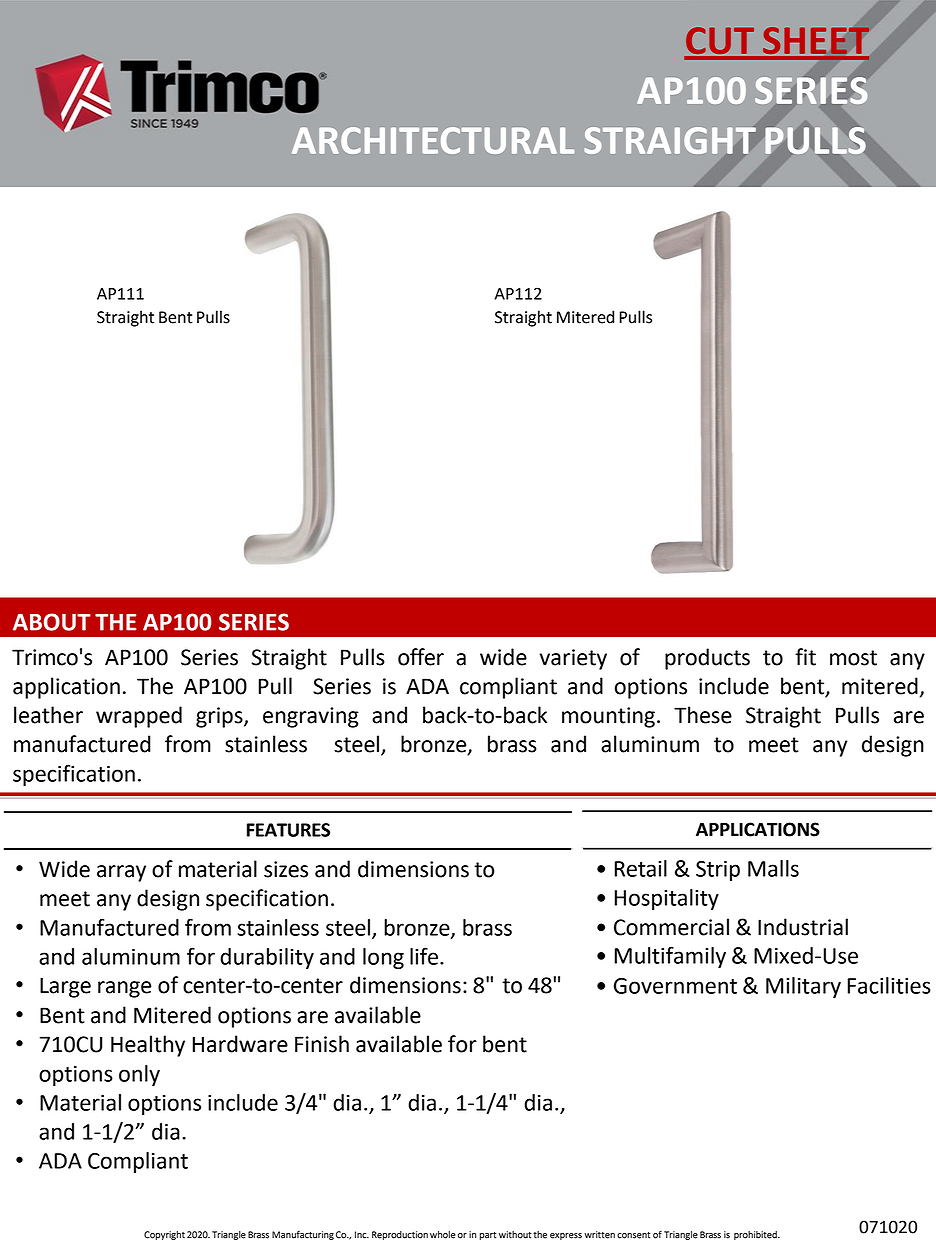 The height and width of the screenshot is (1248, 936). I want to click on offer, so click(421, 657).
